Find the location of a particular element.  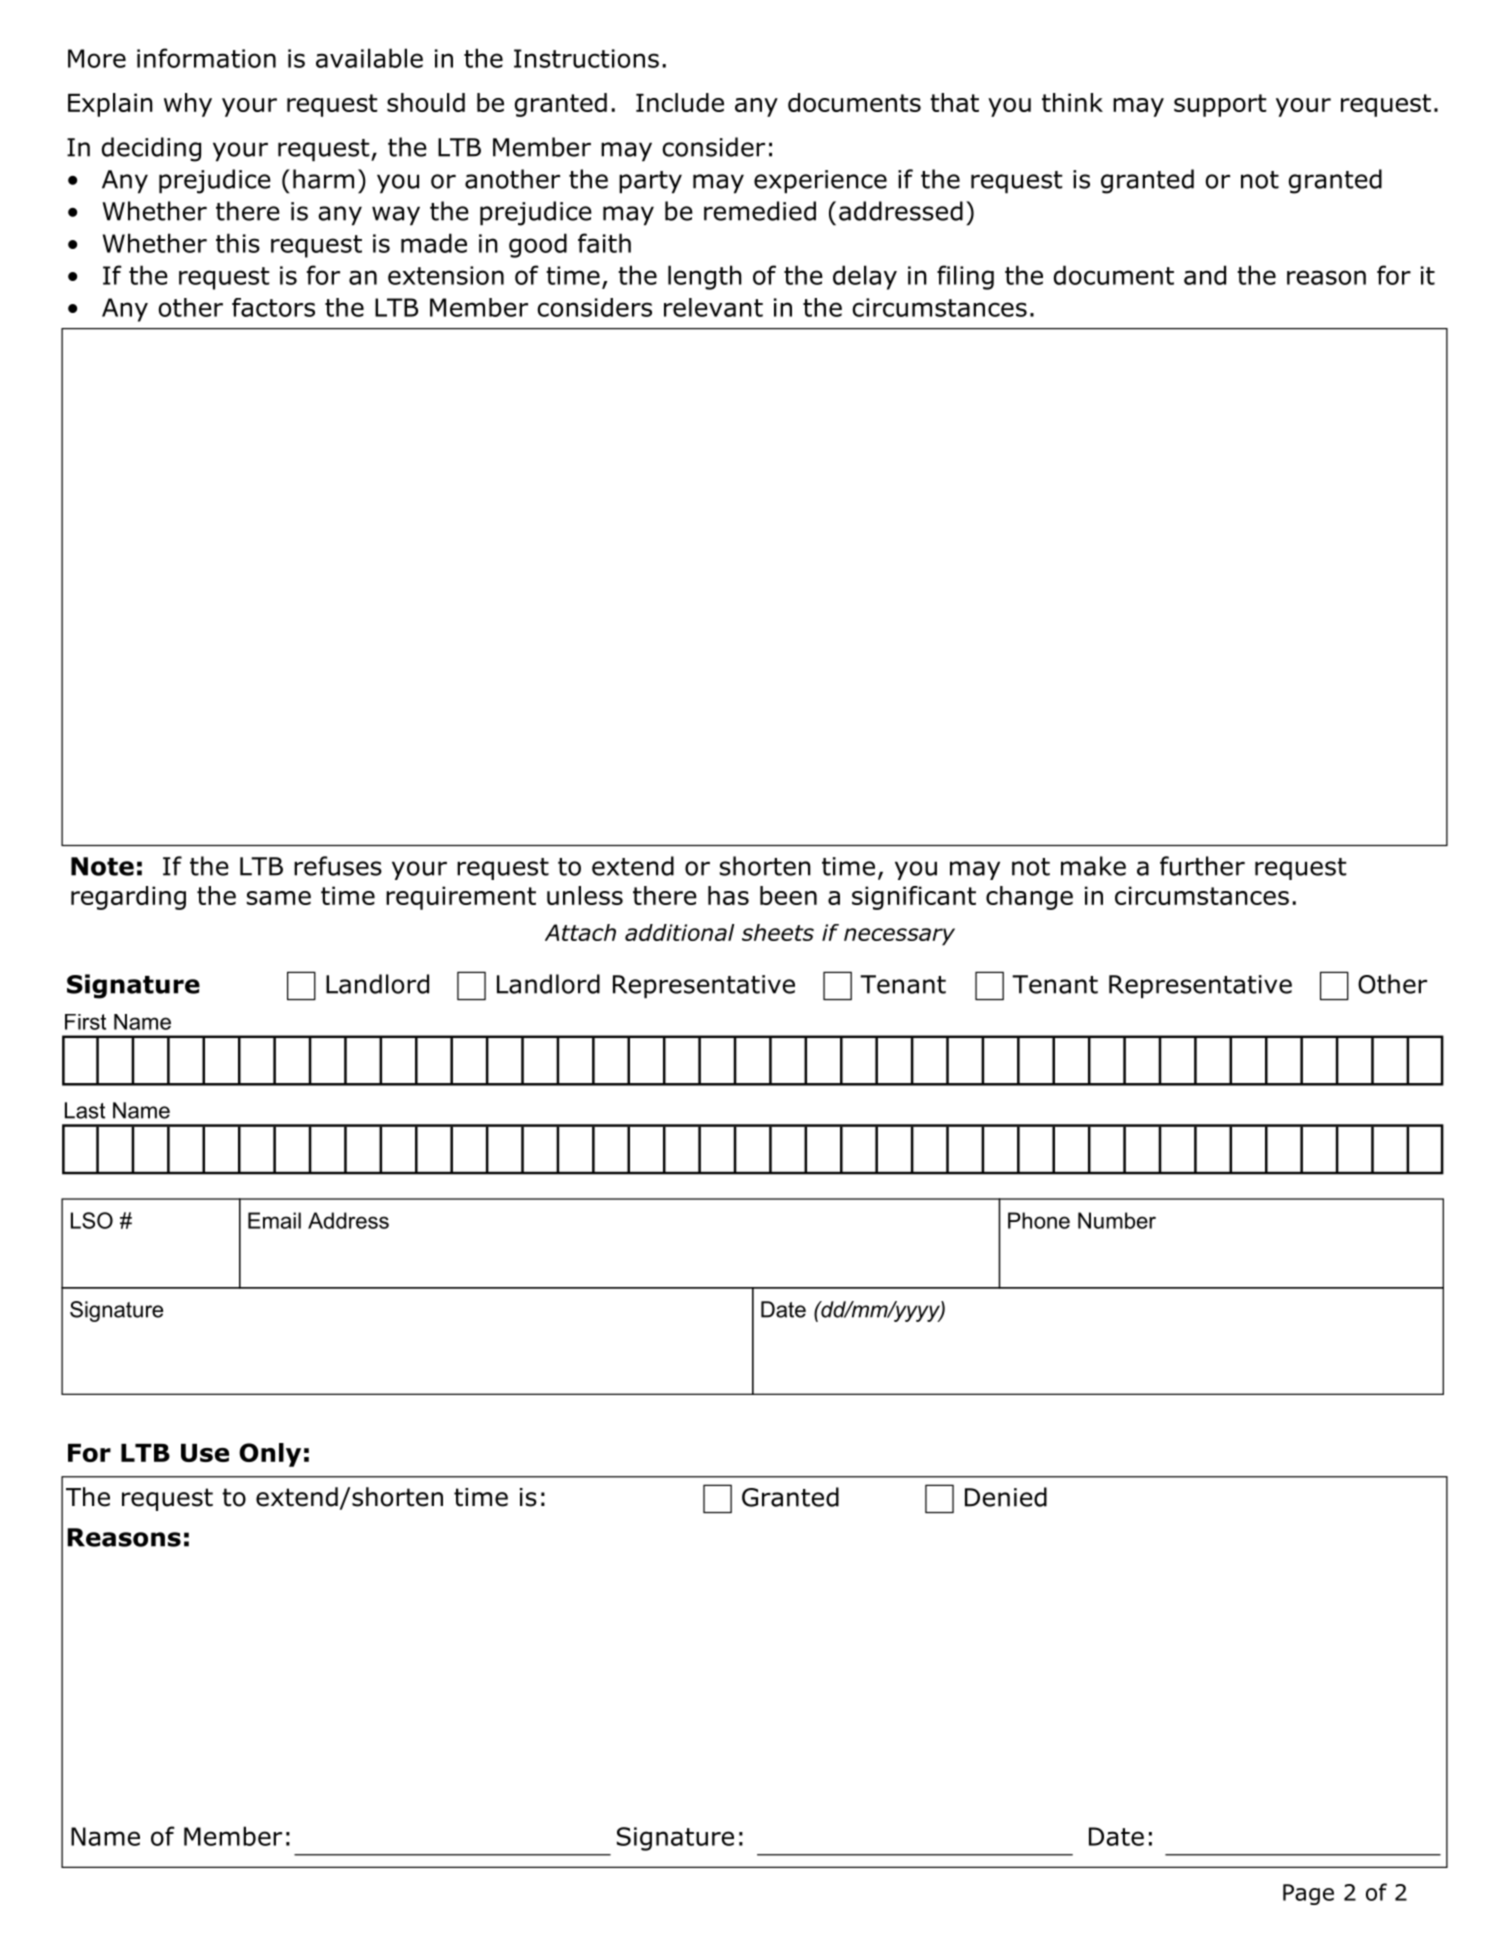

further is located at coordinates (1202, 866).
